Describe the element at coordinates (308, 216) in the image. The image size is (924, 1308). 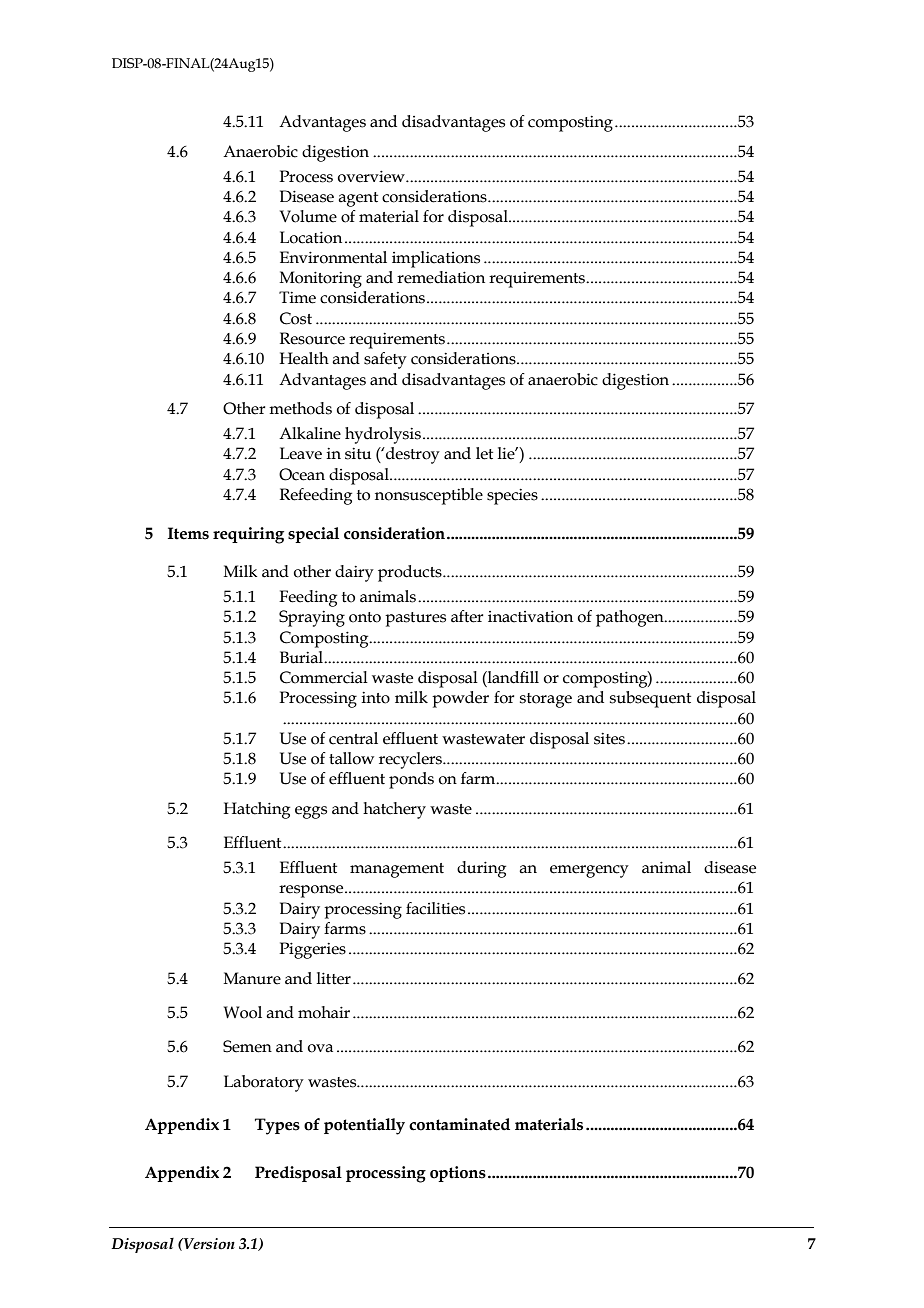
I see `Volume` at that location.
